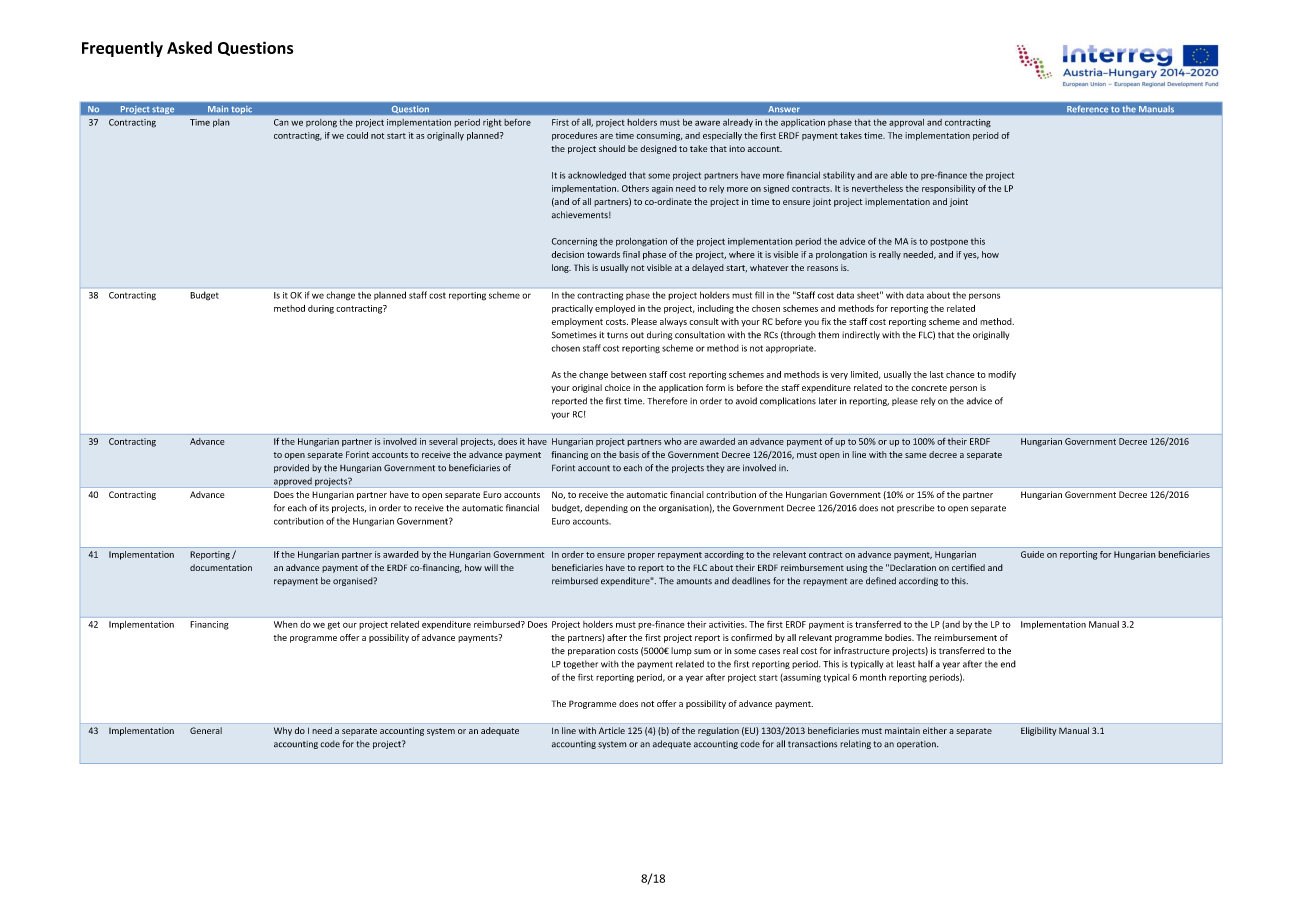 The height and width of the screenshot is (924, 1308). I want to click on Article, so click(612, 730).
